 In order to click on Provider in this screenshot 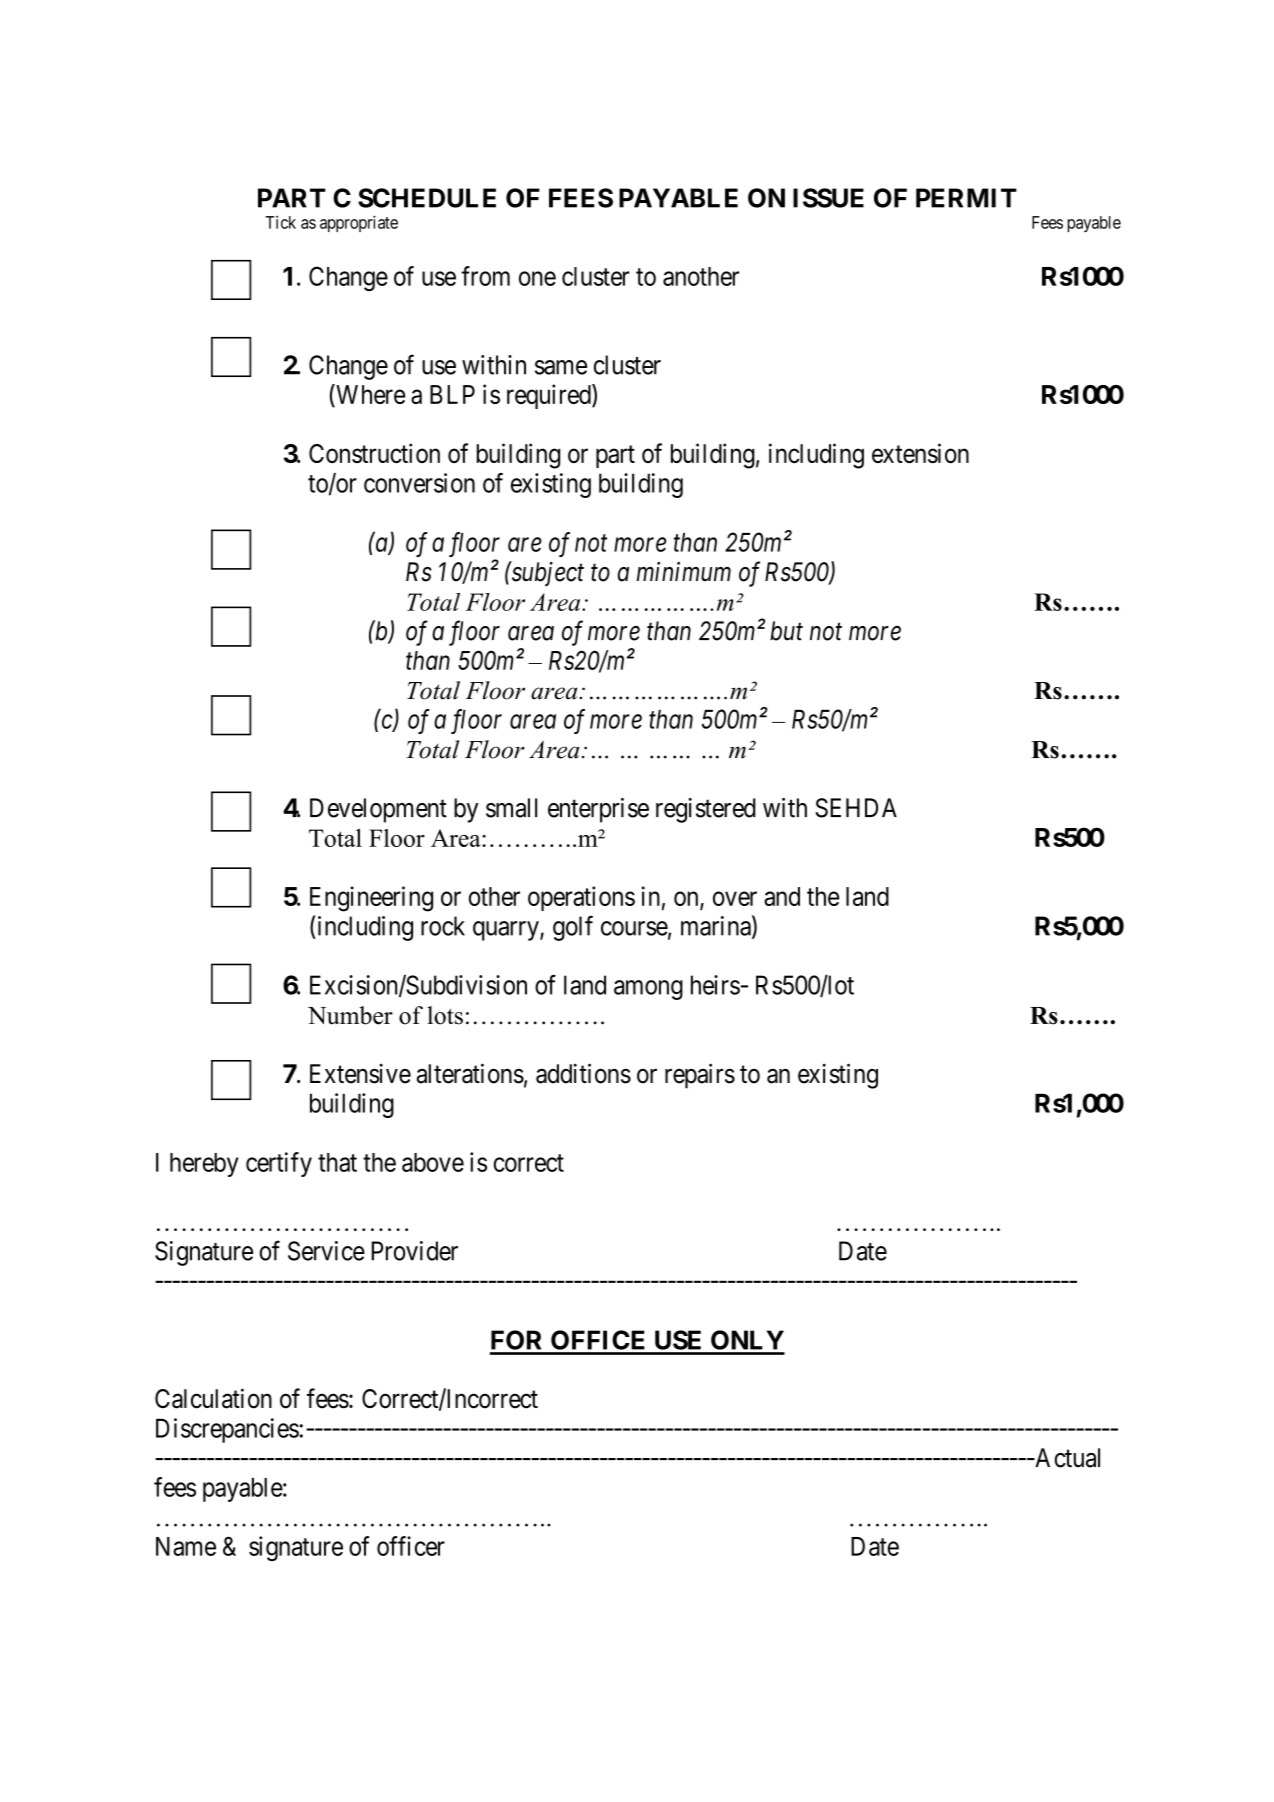, I will do `click(415, 1251)`.
